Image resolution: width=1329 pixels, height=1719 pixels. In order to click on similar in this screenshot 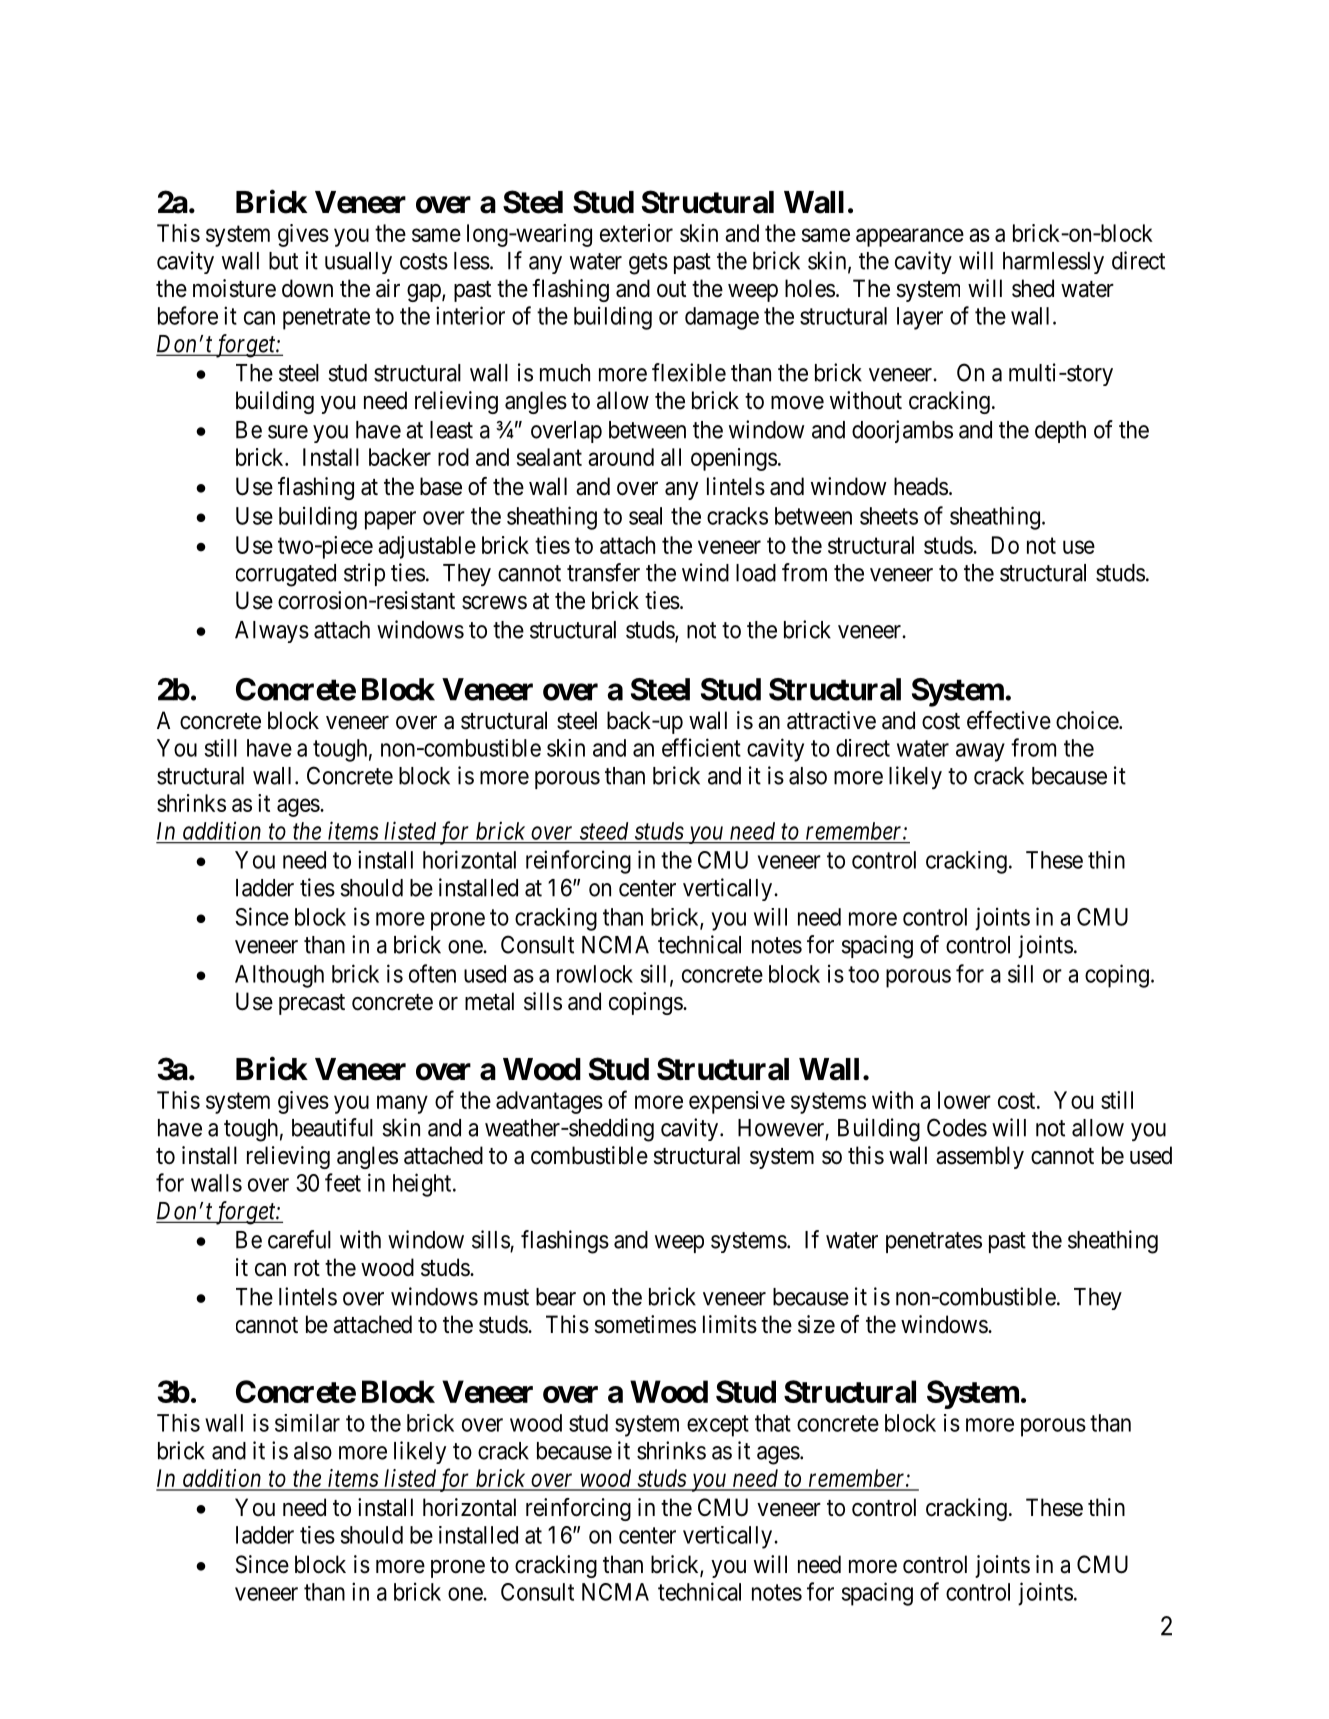, I will do `click(307, 1423)`.
